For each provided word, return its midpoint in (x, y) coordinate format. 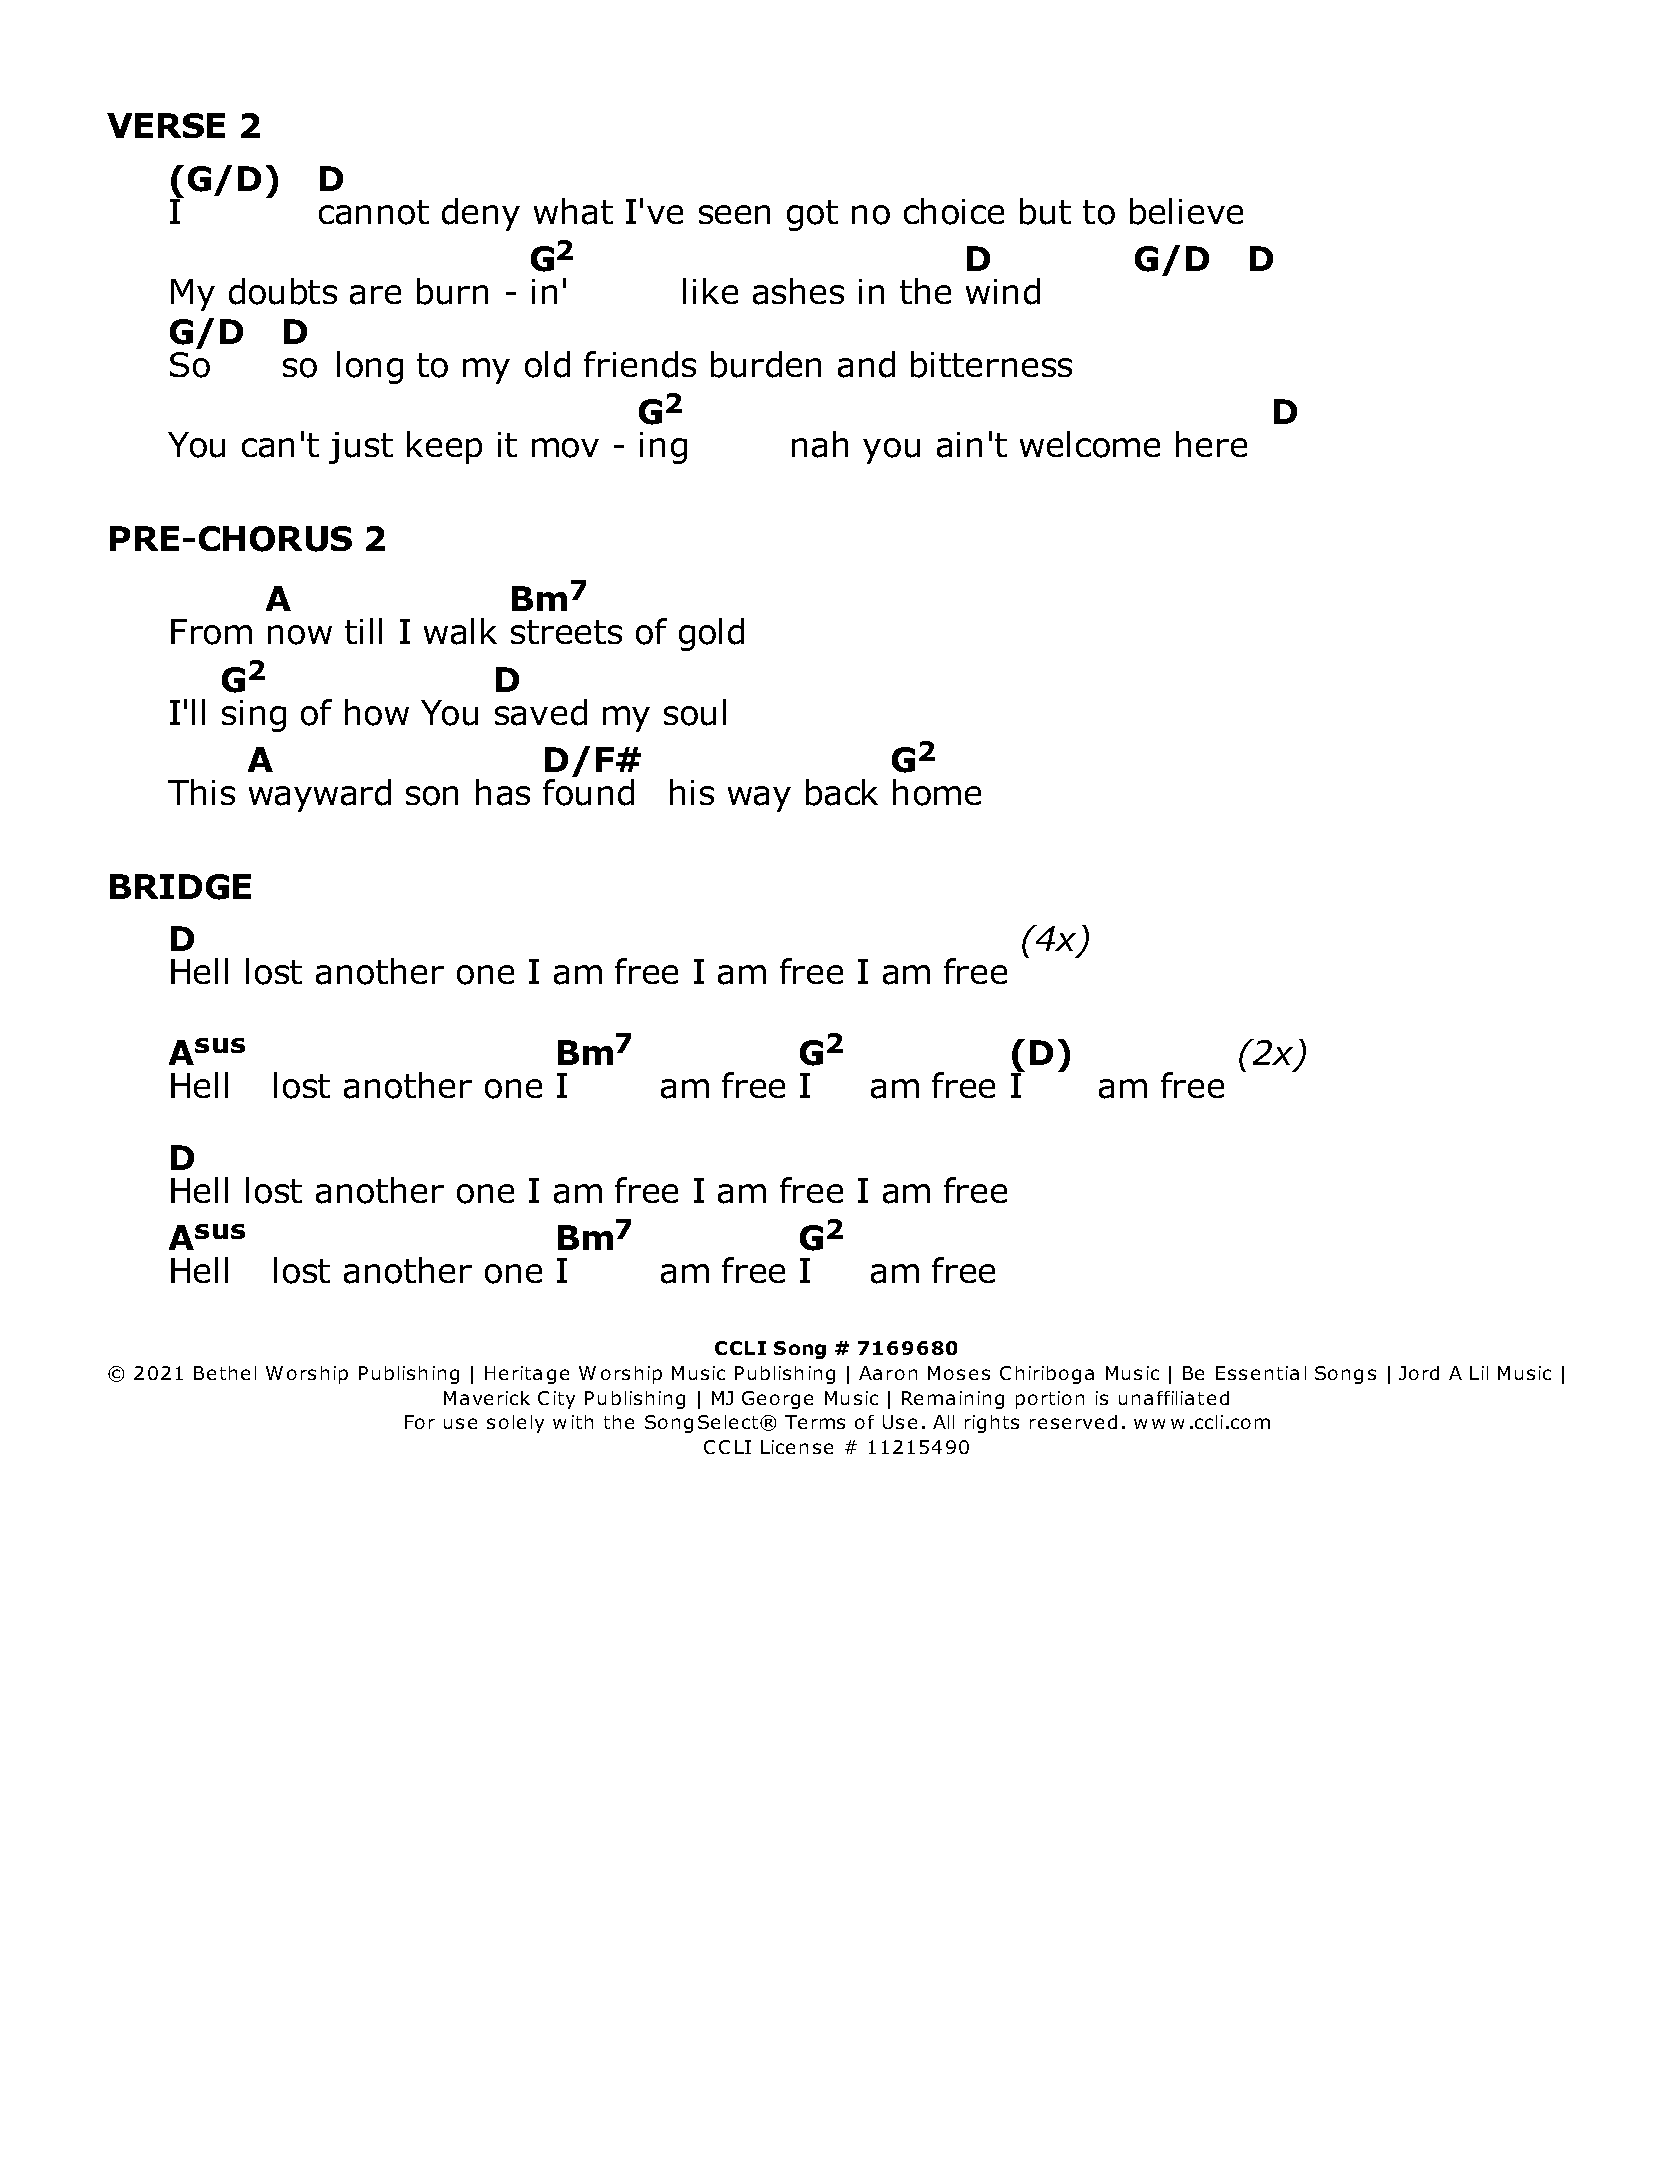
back (842, 792)
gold (711, 634)
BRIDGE (180, 887)
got (812, 215)
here (1211, 444)
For (420, 1422)
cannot (374, 212)
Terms (815, 1422)
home (937, 792)
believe (1186, 211)
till (363, 631)
